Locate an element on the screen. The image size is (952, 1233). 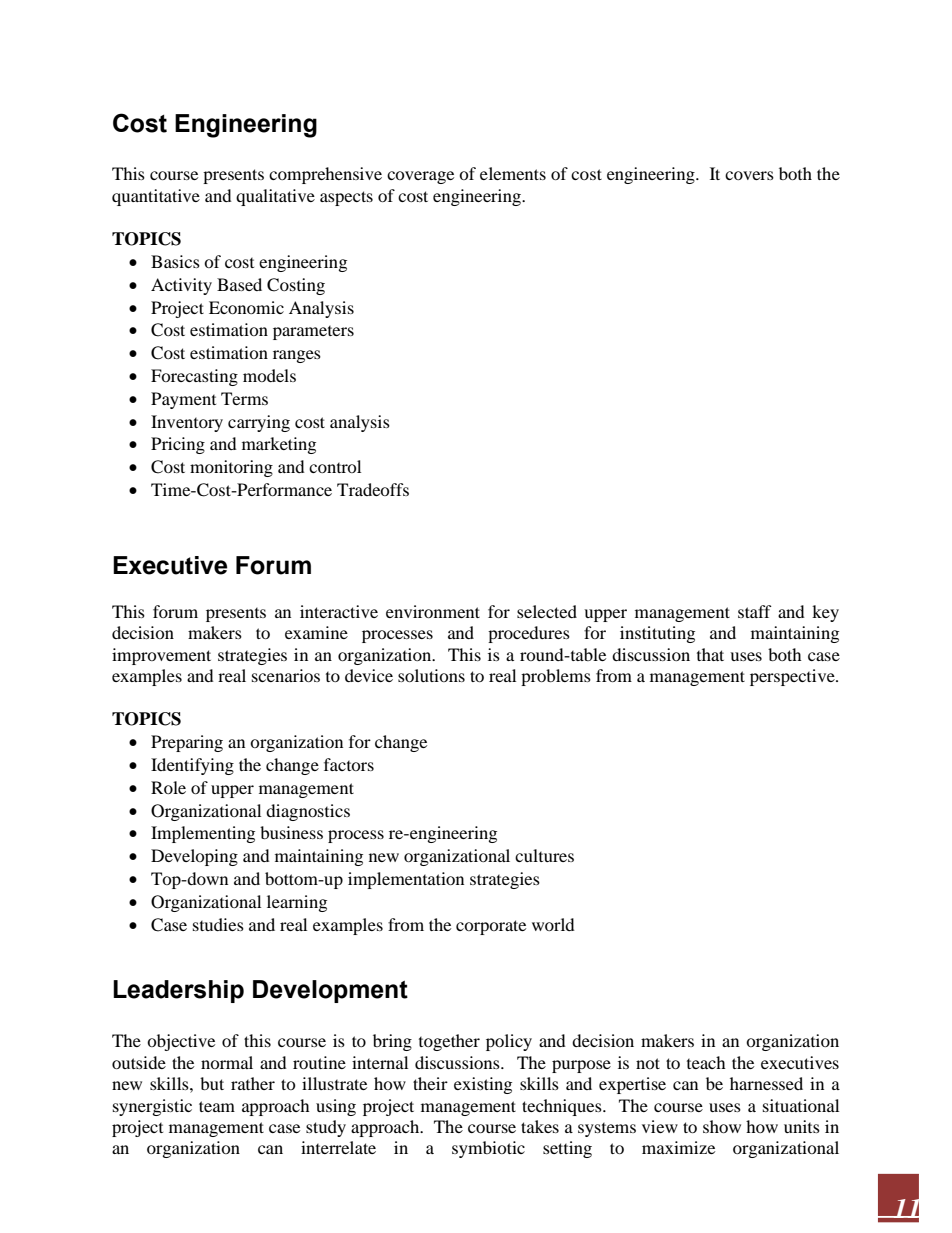
qualitative is located at coordinates (275, 197).
